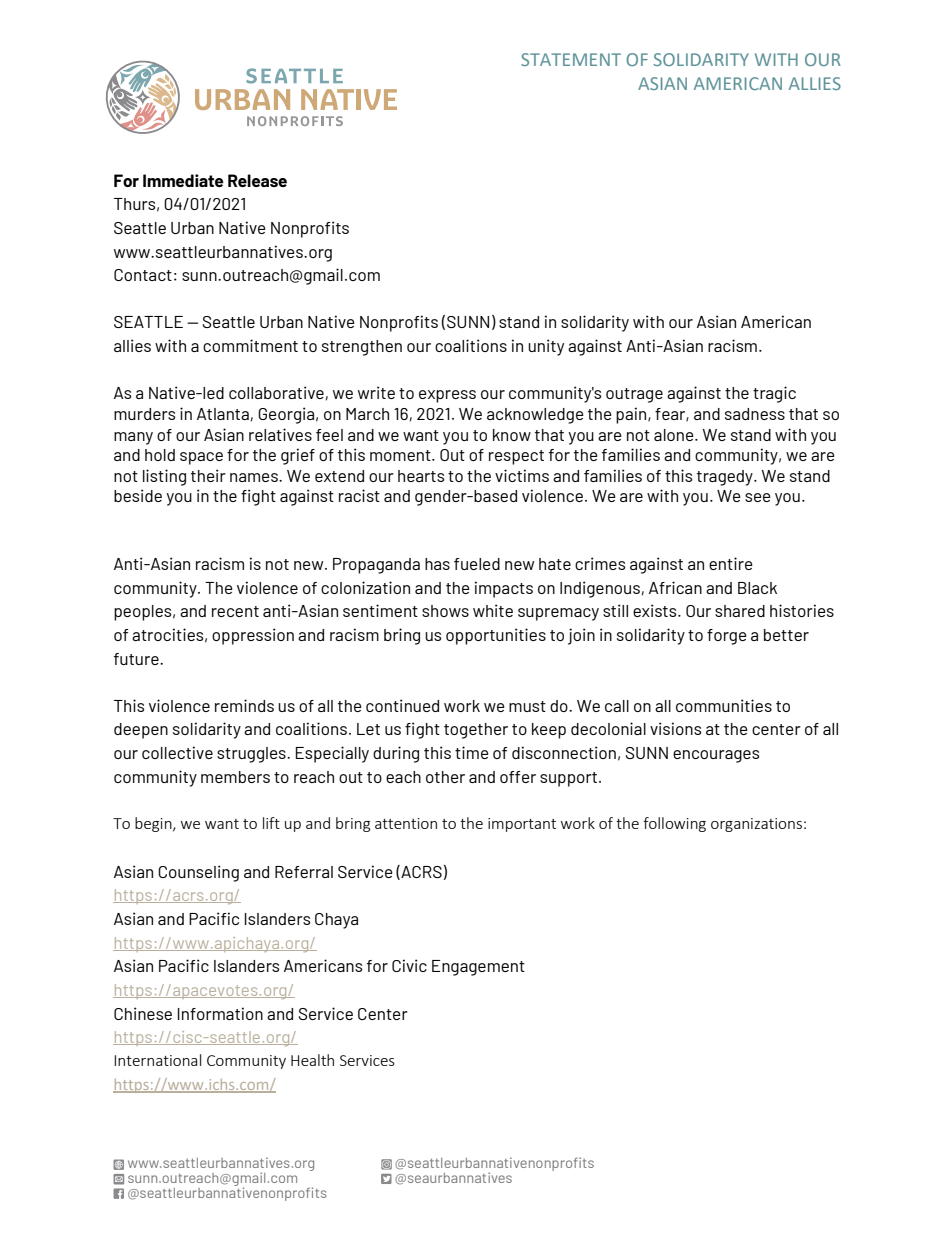 The height and width of the screenshot is (1233, 952). I want to click on express, so click(447, 396).
